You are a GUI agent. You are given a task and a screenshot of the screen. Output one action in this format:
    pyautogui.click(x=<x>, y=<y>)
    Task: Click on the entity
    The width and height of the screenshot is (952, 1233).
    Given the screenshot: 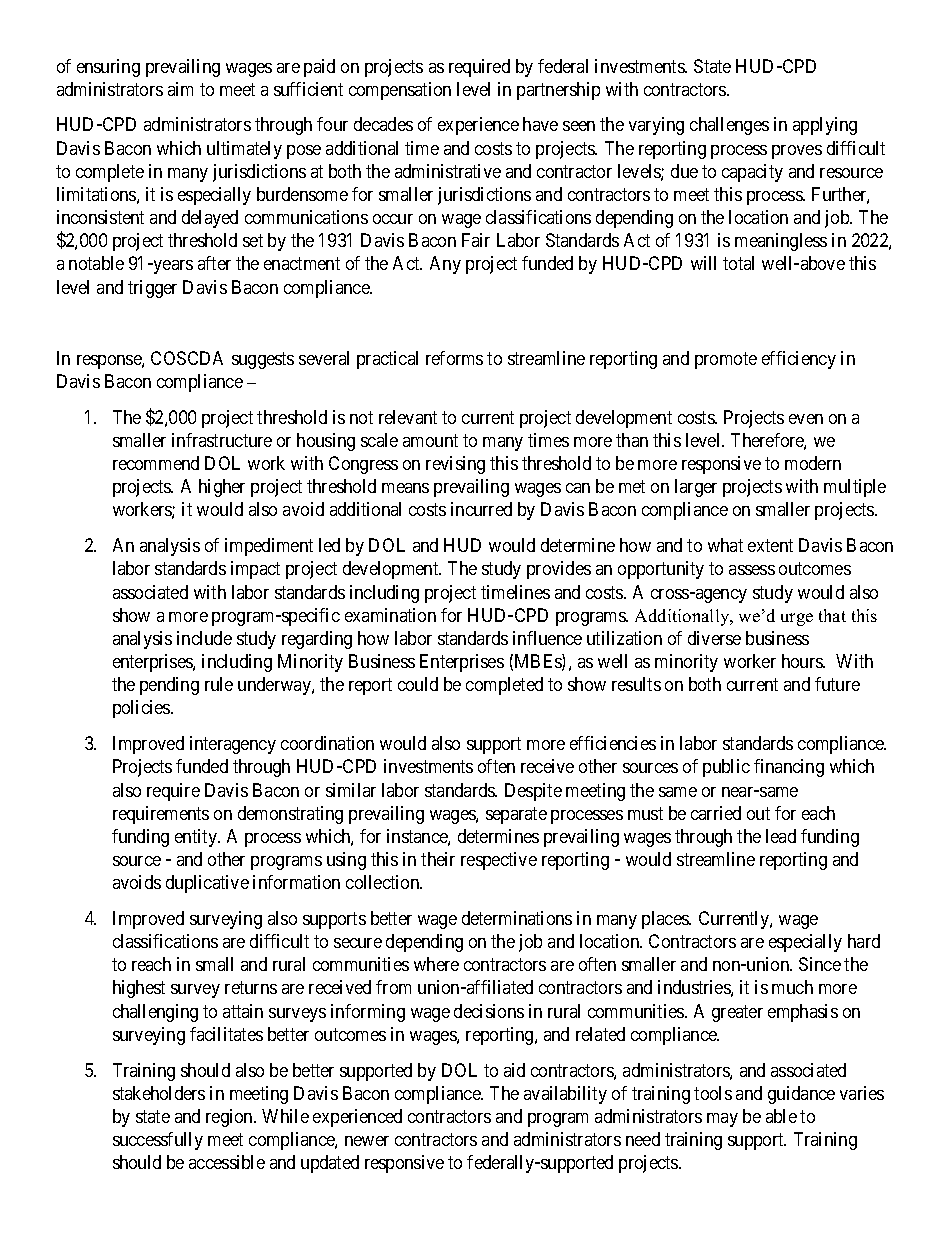 What is the action you would take?
    pyautogui.click(x=197, y=838)
